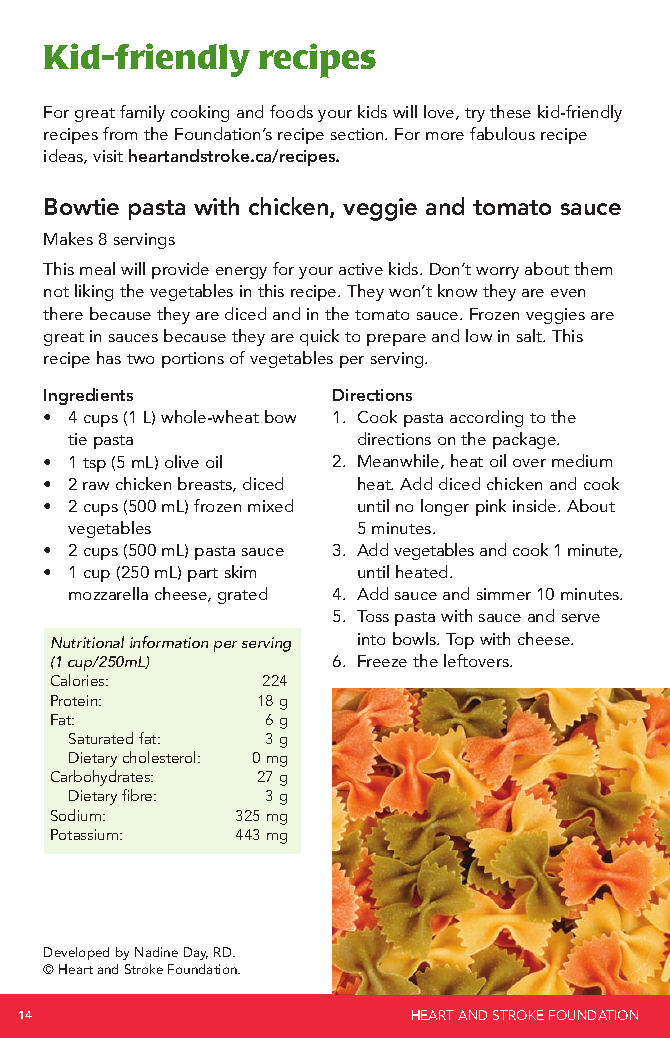  I want to click on Freeze, so click(382, 661).
